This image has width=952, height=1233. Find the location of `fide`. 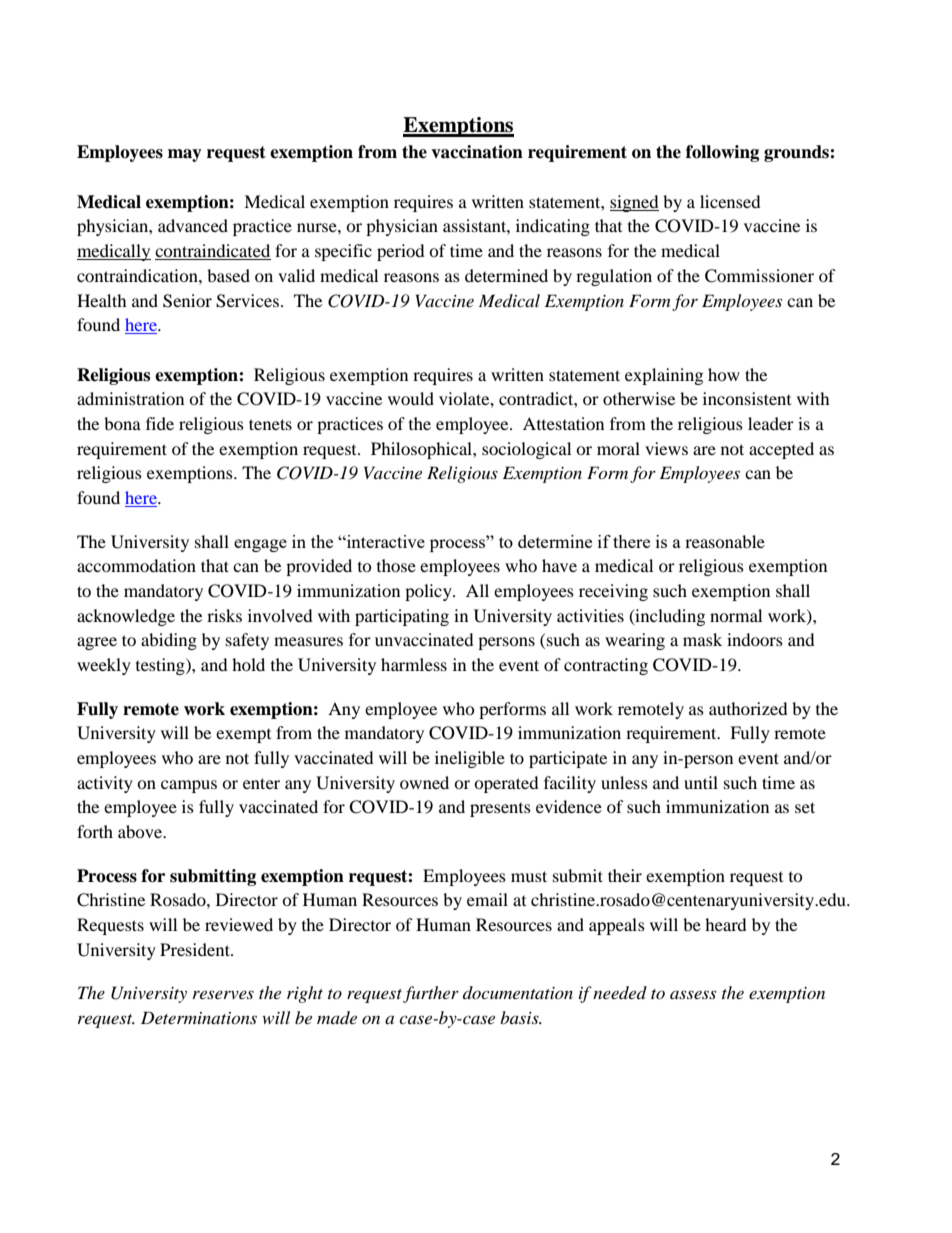

fide is located at coordinates (160, 423).
